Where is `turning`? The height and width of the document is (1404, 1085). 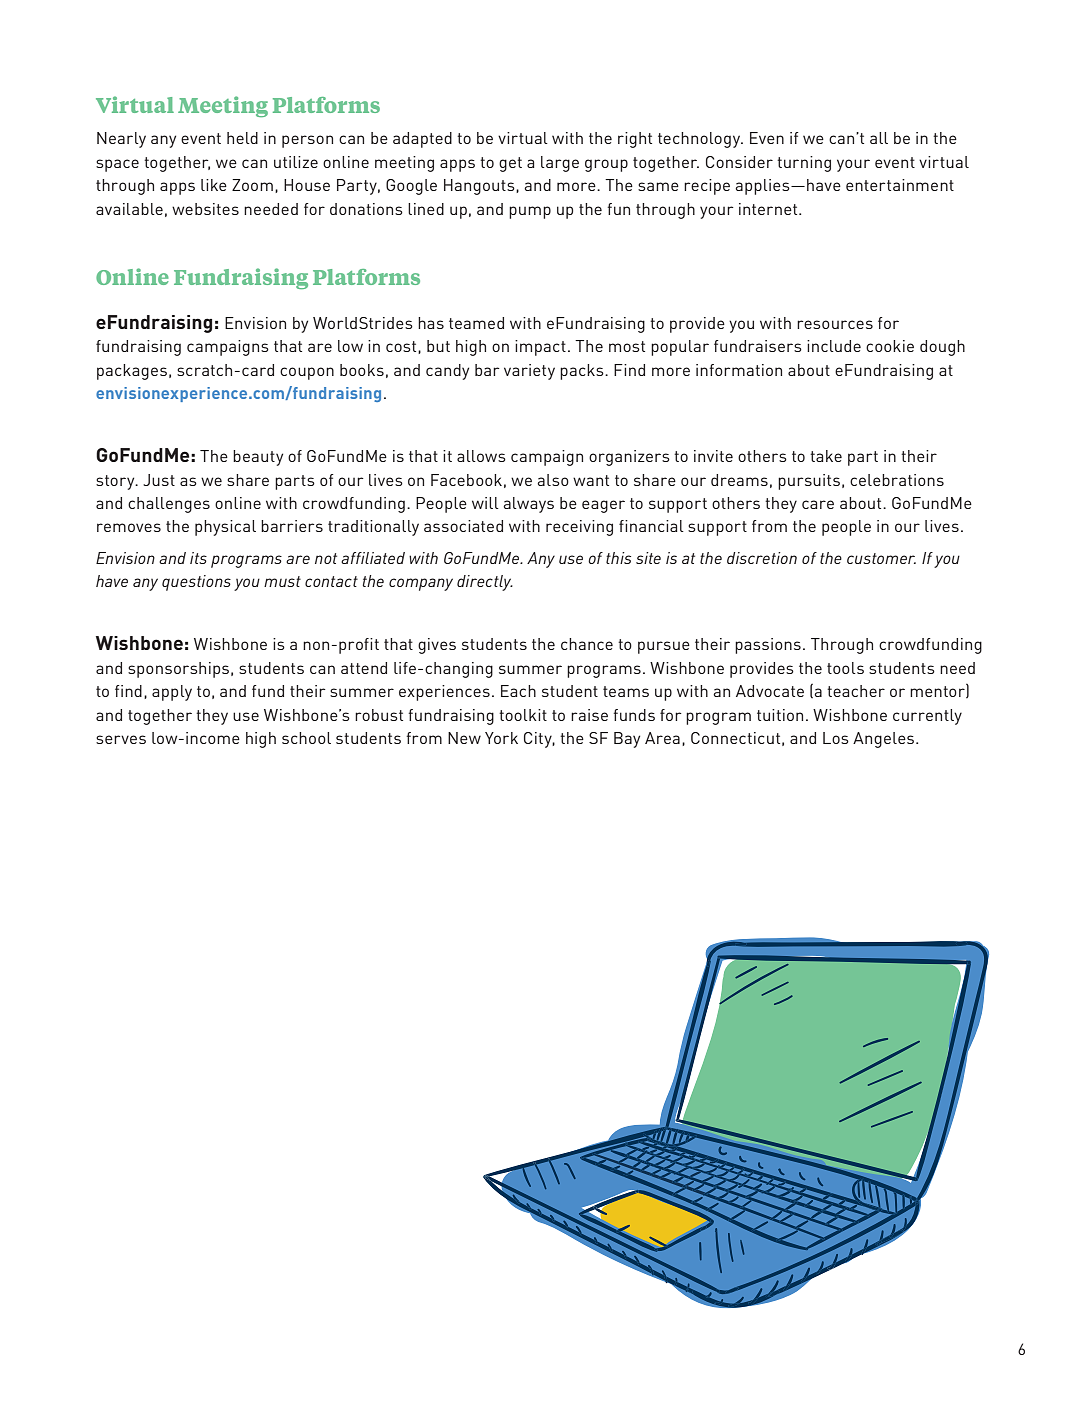
turning is located at coordinates (804, 164).
